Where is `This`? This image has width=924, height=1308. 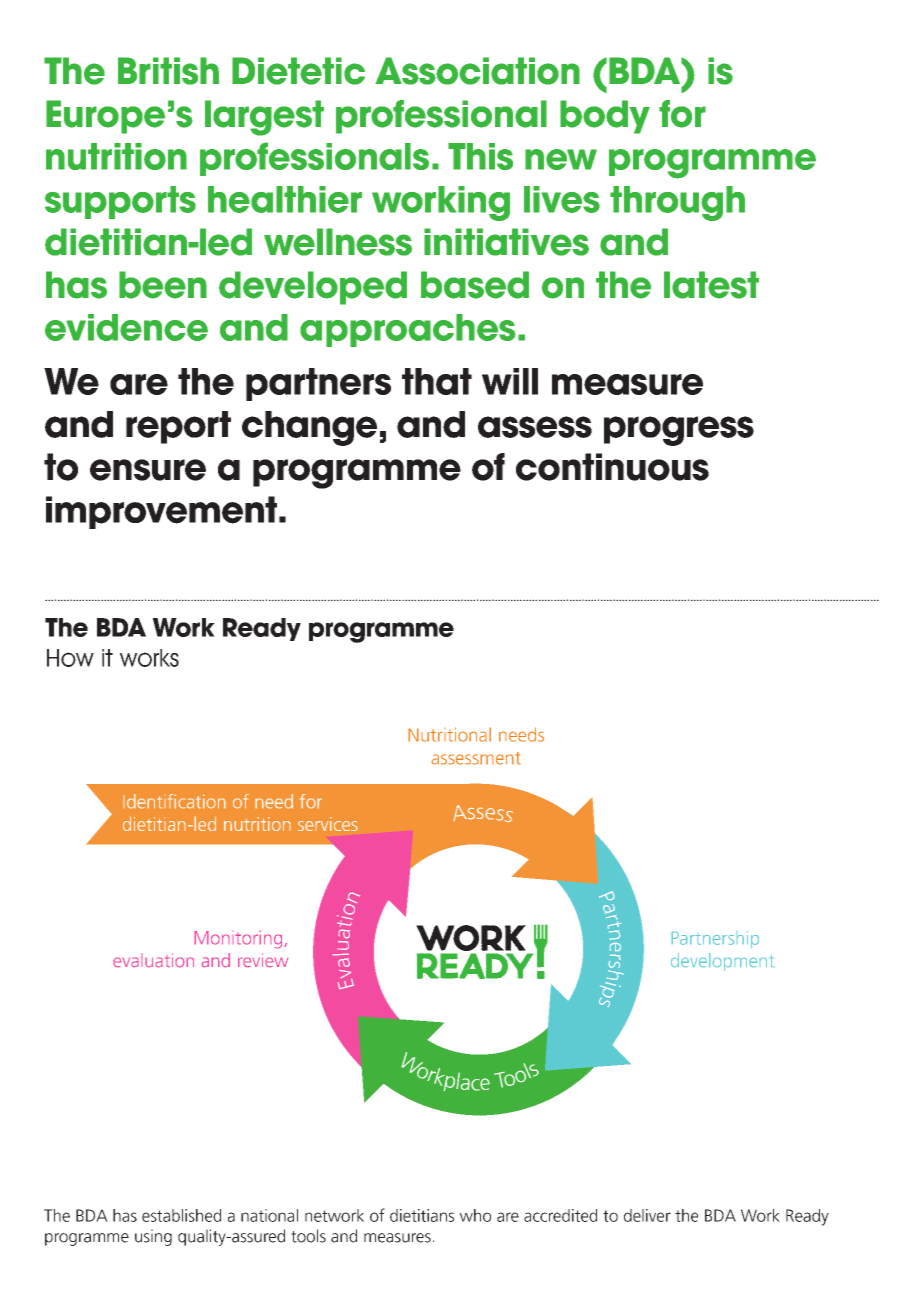 This is located at coordinates (480, 156).
